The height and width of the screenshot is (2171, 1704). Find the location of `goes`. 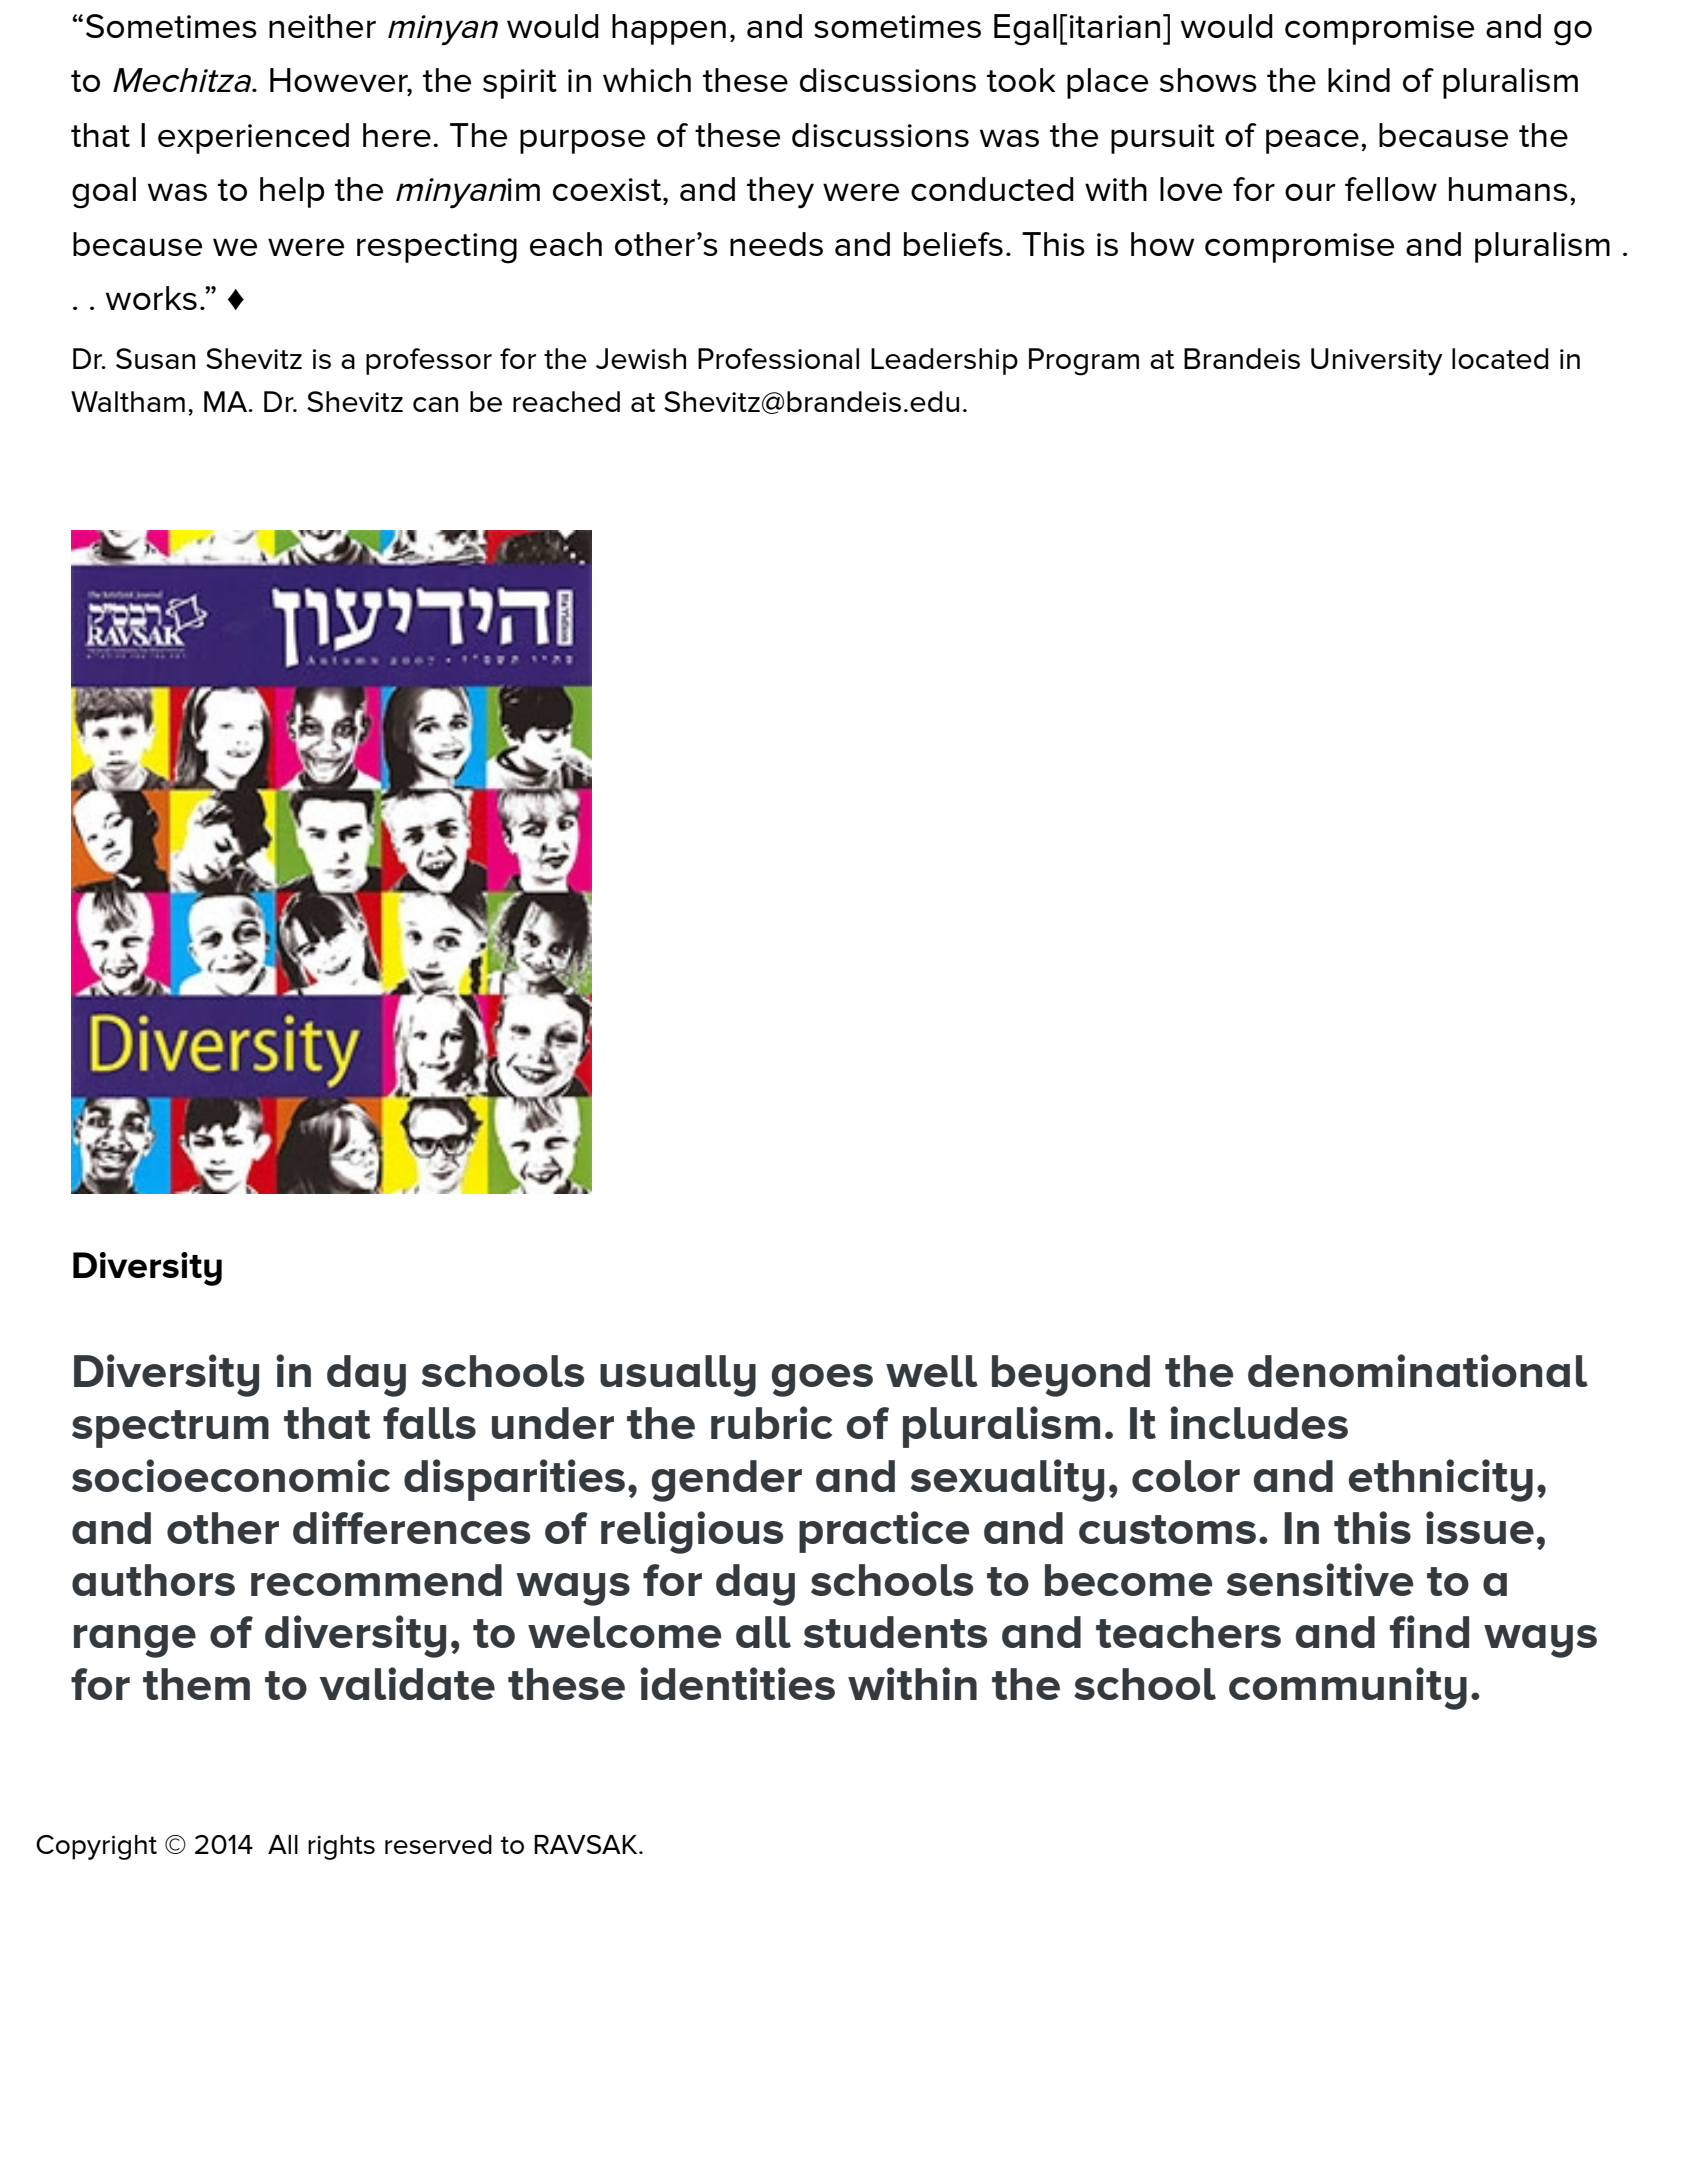

goes is located at coordinates (822, 1380).
